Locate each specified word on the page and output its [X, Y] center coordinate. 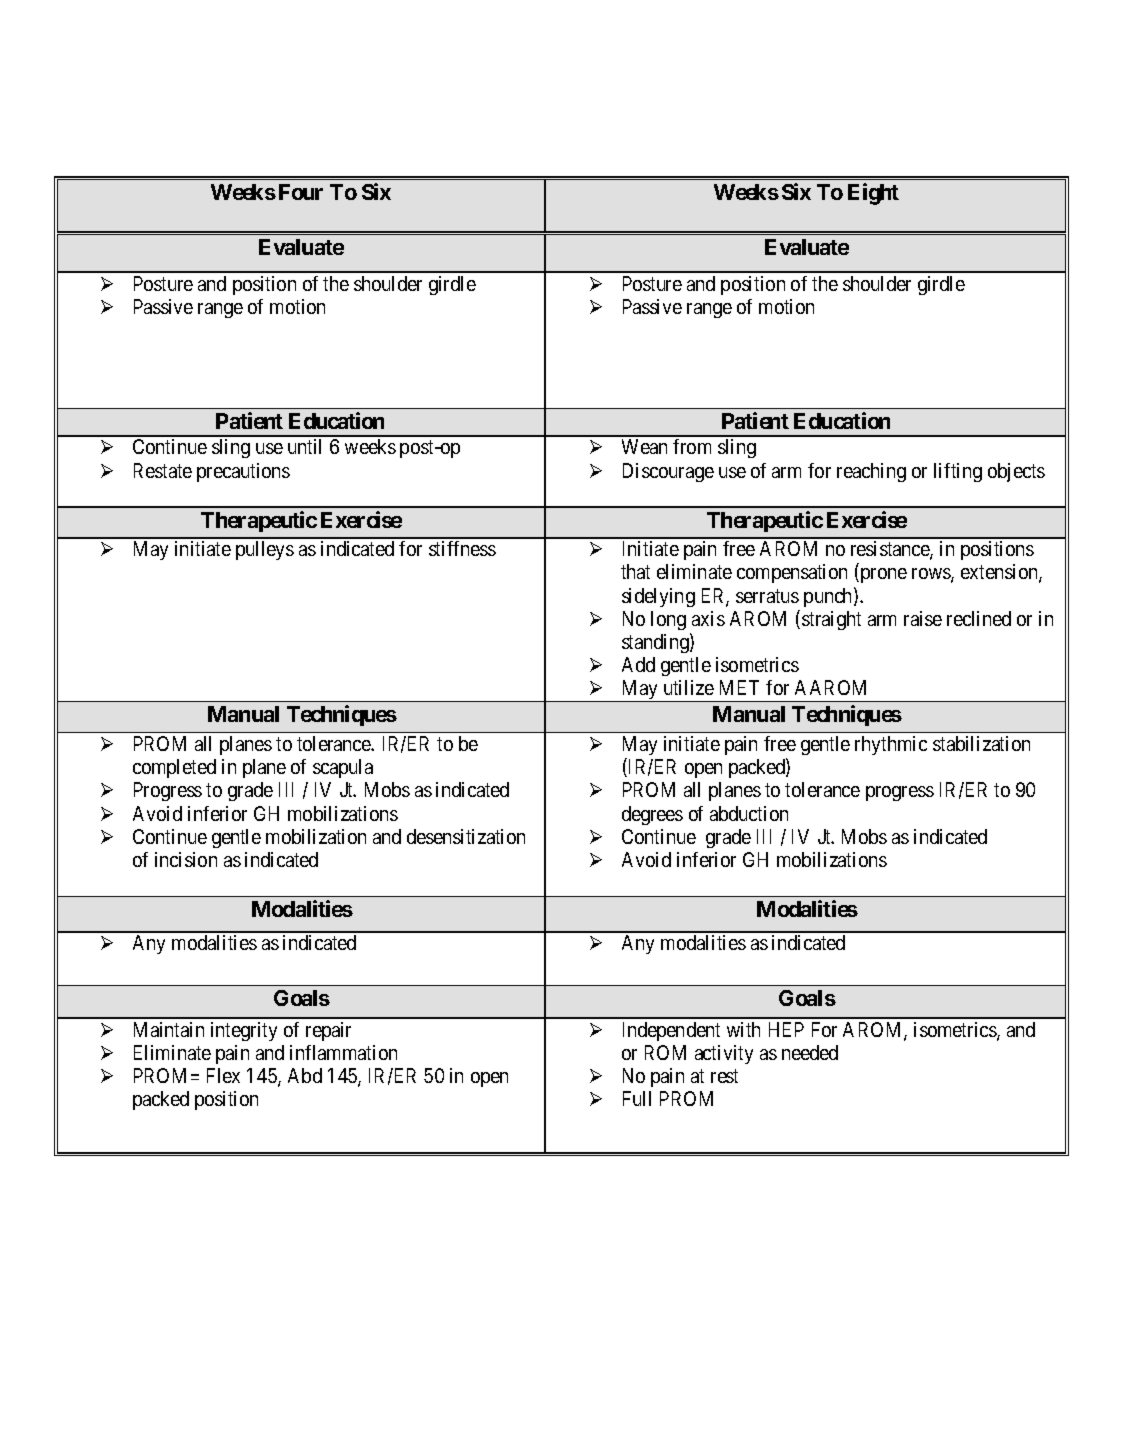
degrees [652, 815]
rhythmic [891, 745]
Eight [873, 194]
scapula [343, 768]
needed [810, 1052]
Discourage [668, 472]
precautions [243, 472]
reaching [871, 472]
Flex [223, 1075]
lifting [958, 472]
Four [301, 192]
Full [637, 1098]
